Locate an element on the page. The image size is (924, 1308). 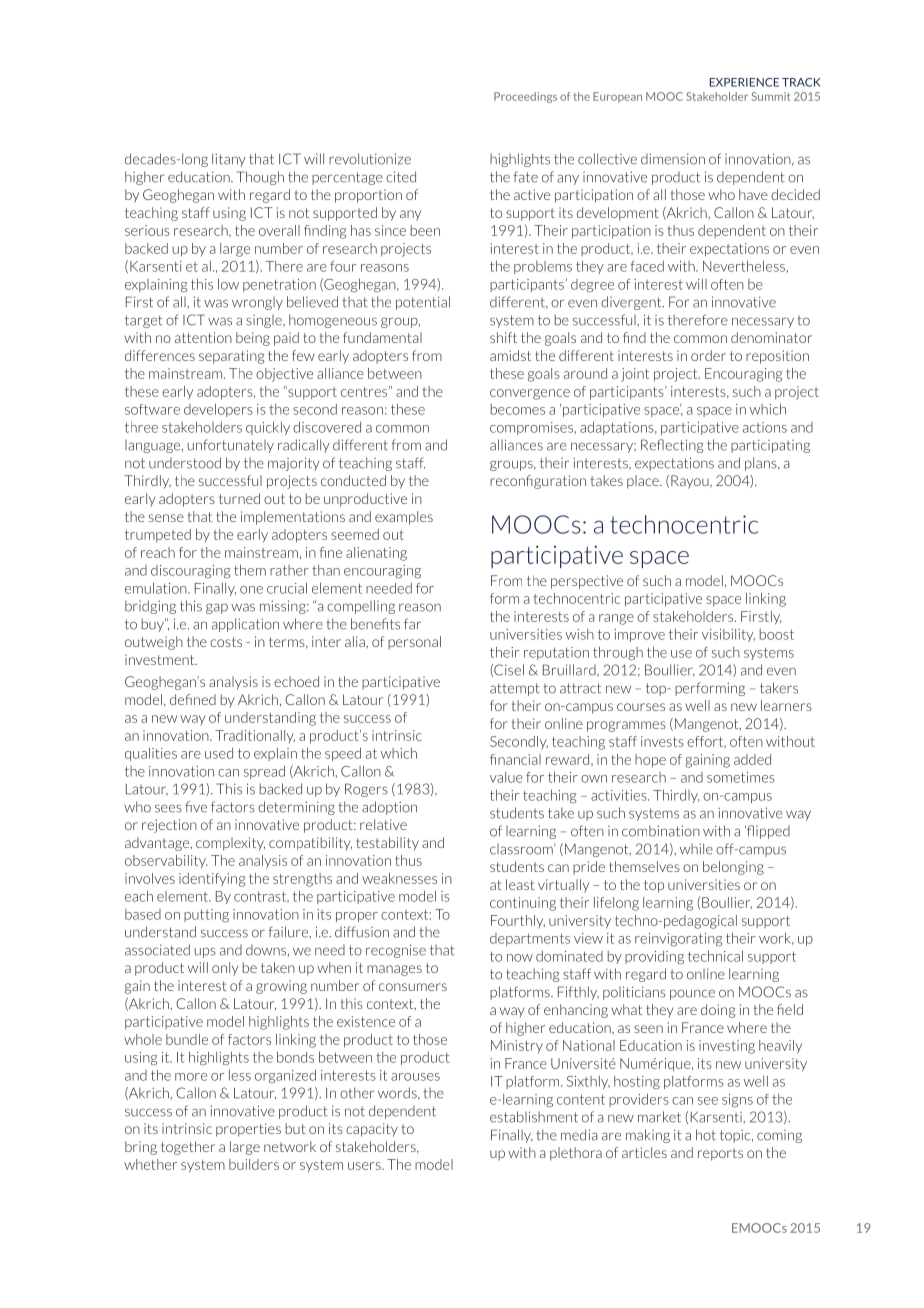
value is located at coordinates (506, 777).
